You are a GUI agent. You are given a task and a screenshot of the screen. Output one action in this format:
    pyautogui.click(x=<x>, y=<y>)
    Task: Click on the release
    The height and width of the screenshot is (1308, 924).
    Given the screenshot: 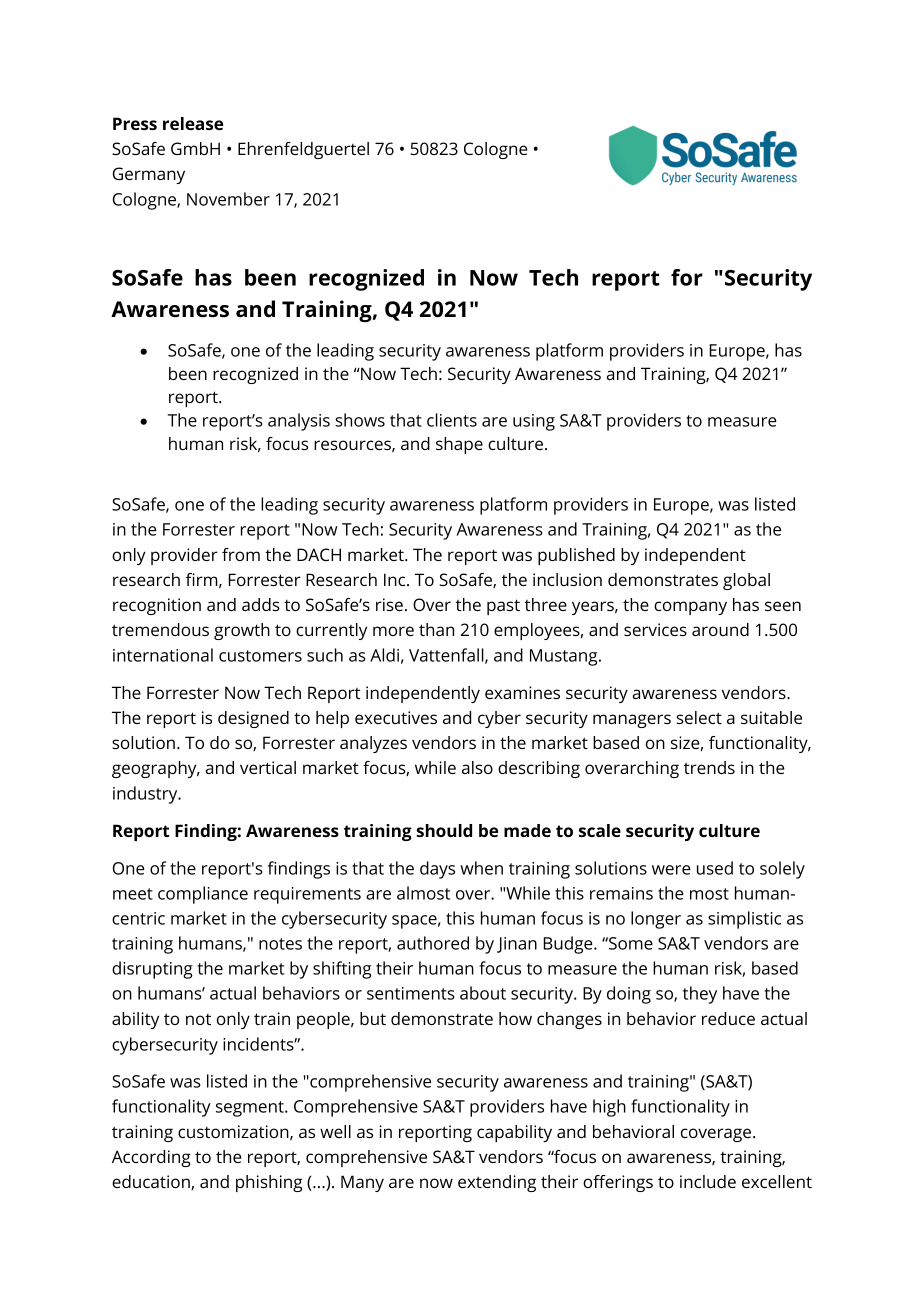 What is the action you would take?
    pyautogui.click(x=193, y=123)
